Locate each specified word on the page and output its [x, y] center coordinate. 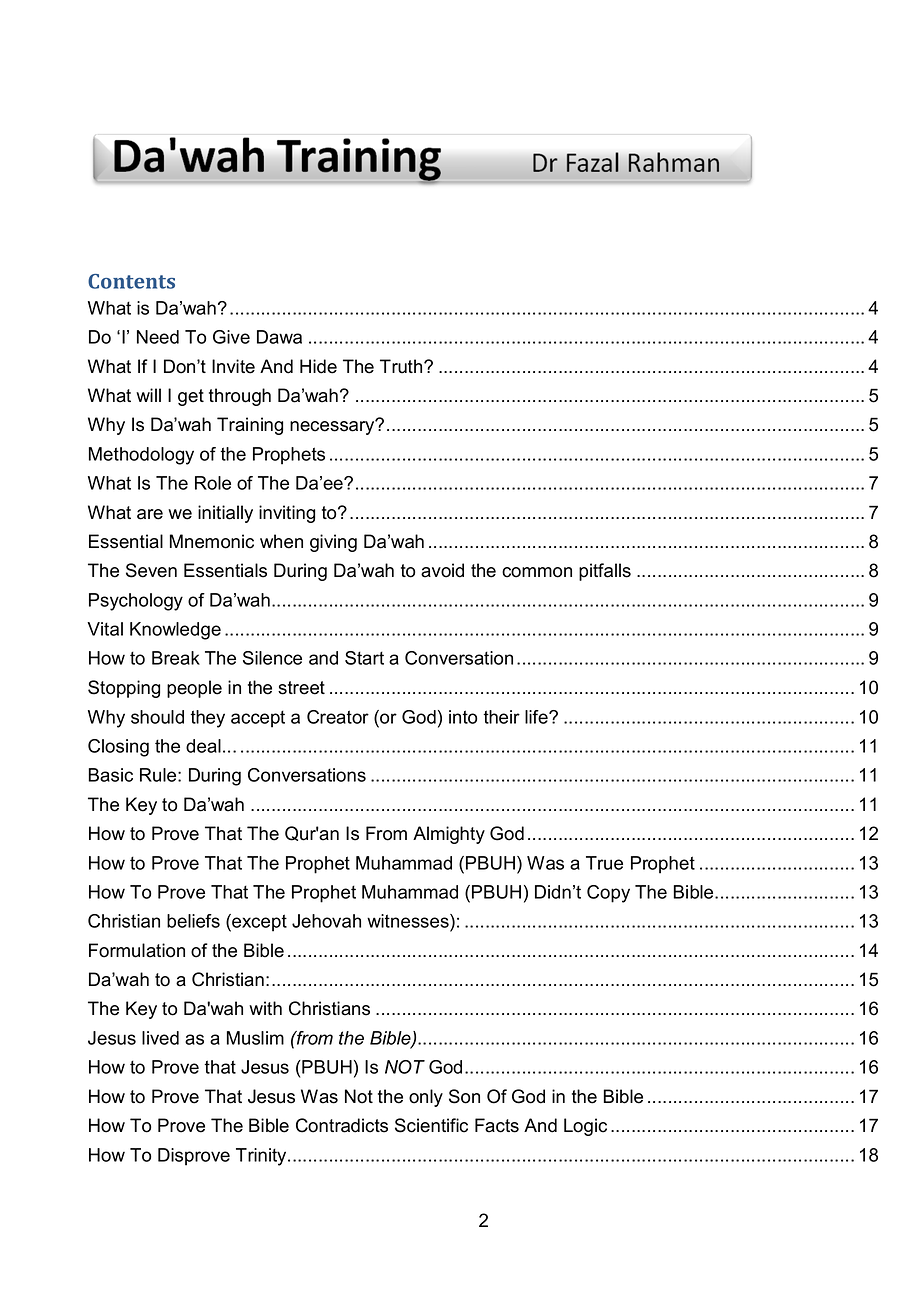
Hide [318, 366]
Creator [338, 717]
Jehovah [326, 921]
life [537, 717]
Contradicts [342, 1125]
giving [333, 543]
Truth [402, 366]
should [157, 717]
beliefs [193, 921]
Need [158, 337]
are [150, 514]
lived [160, 1038]
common [537, 572]
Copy [608, 894]
